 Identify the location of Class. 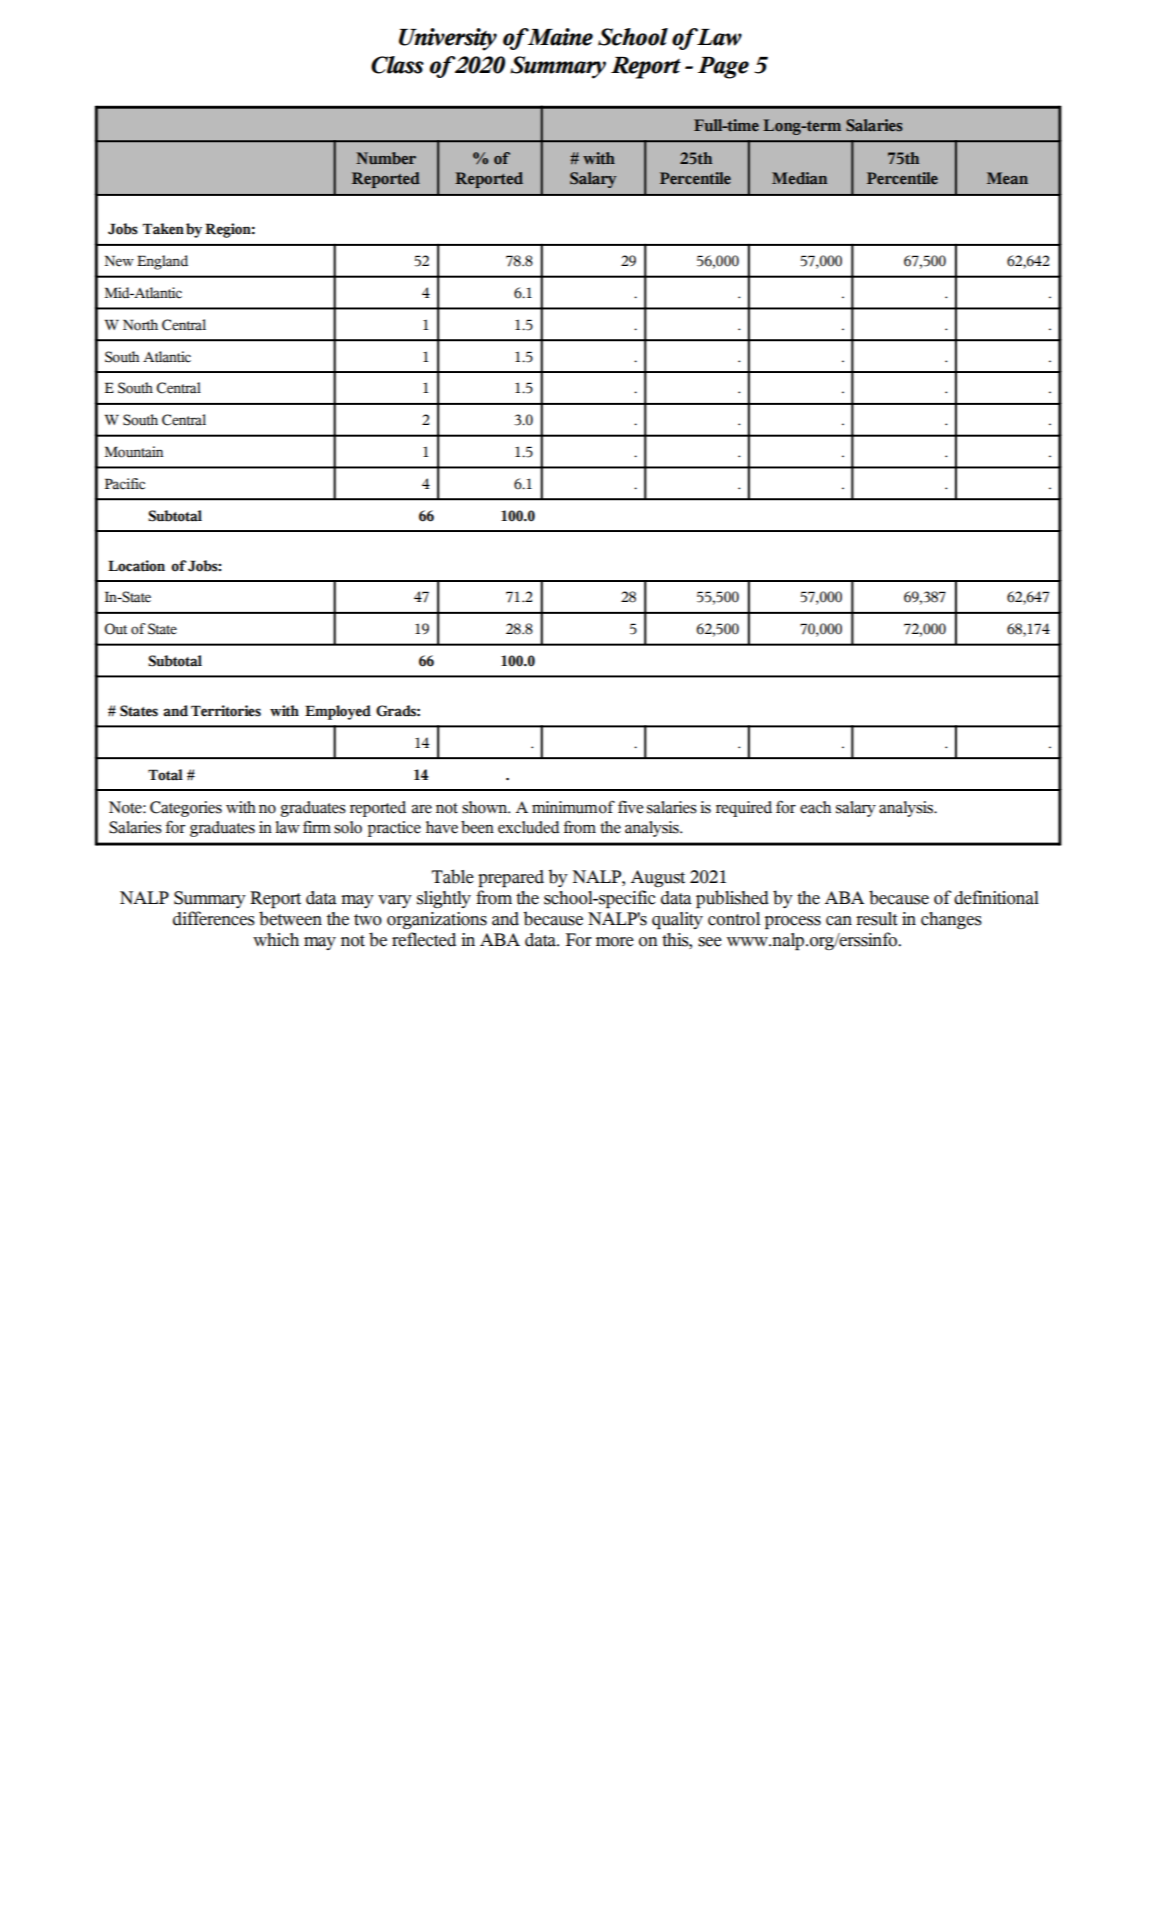
(397, 65).
